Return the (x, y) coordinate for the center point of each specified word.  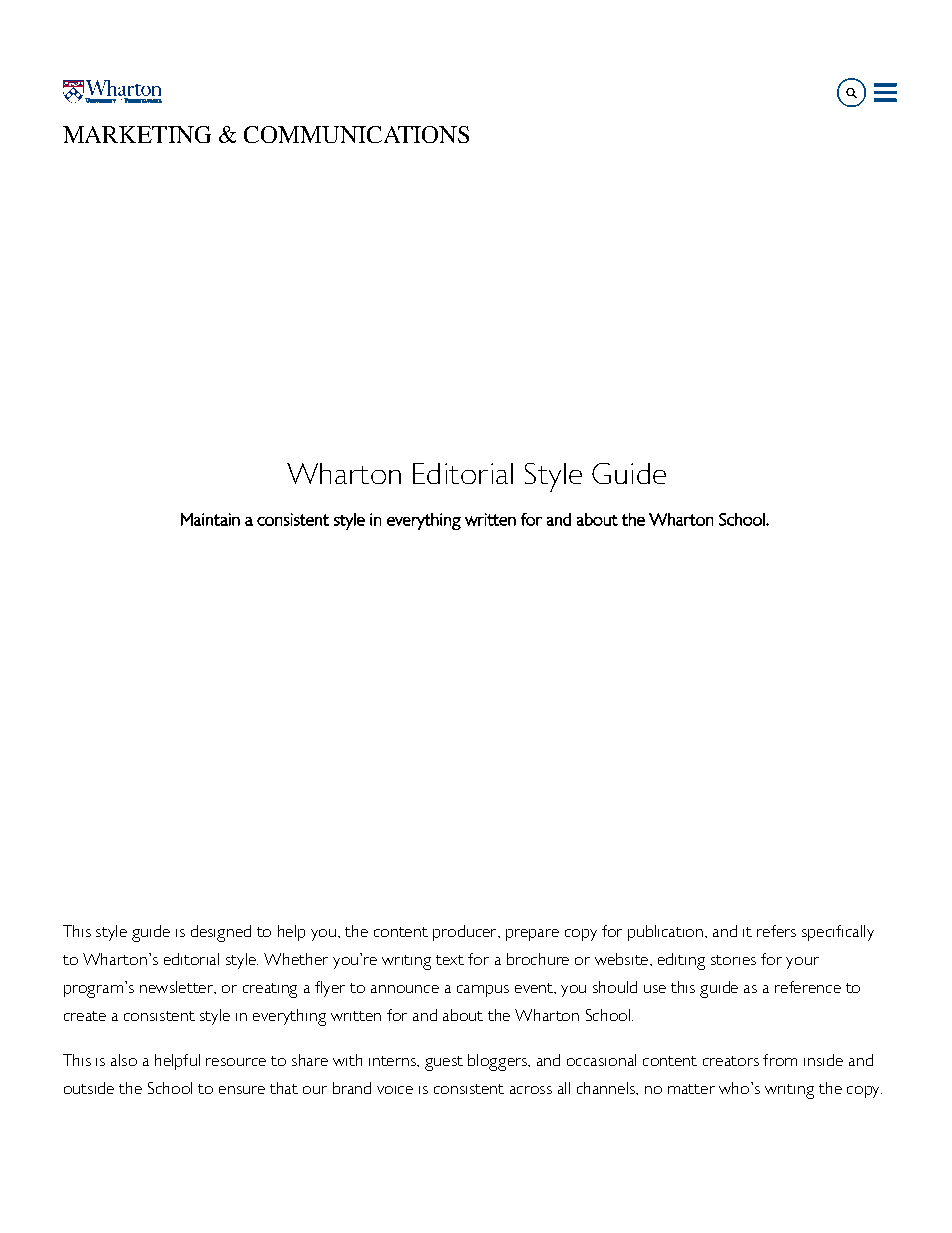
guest (444, 1063)
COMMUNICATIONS (356, 134)
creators (731, 1061)
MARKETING (137, 134)
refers (776, 931)
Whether (296, 959)
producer (466, 933)
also (124, 1060)
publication (665, 933)
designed (221, 933)
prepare (532, 935)
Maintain (210, 519)
